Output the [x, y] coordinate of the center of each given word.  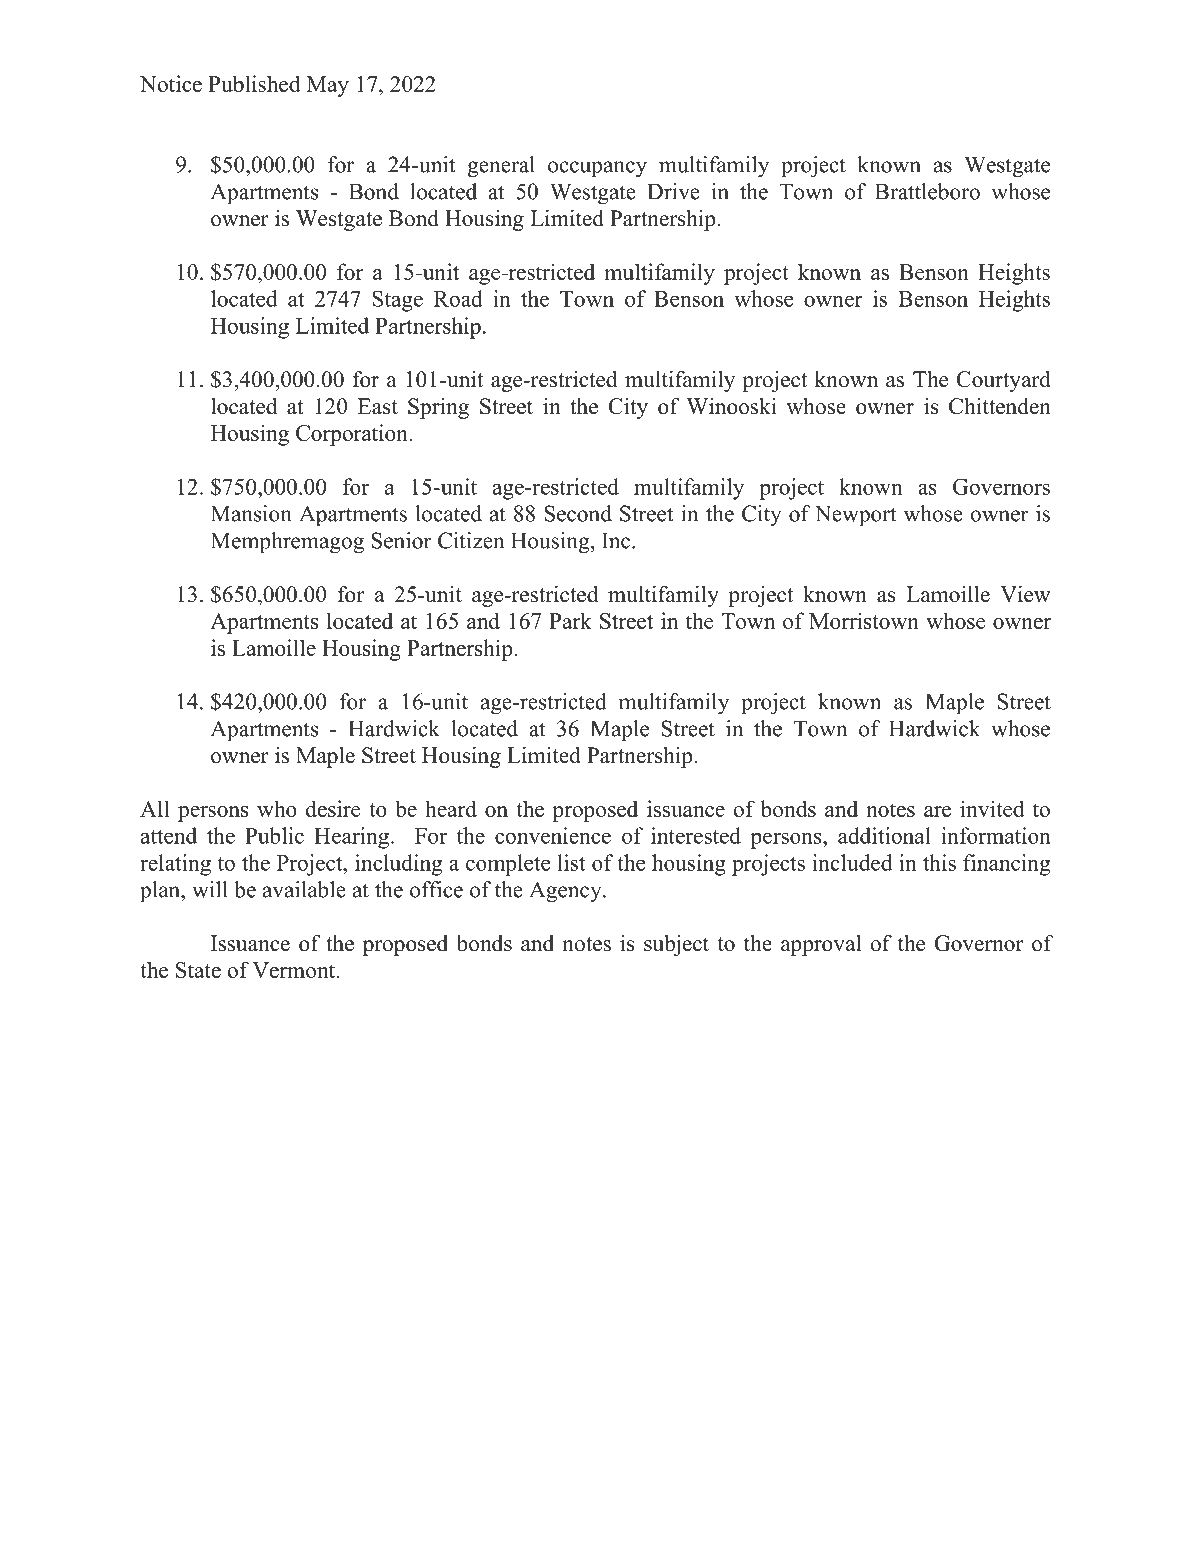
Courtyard [1004, 381]
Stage [397, 301]
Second [578, 513]
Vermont [295, 970]
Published [254, 83]
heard [451, 808]
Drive [673, 191]
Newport [856, 515]
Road [458, 298]
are [937, 811]
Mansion [251, 513]
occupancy [597, 169]
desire [333, 808]
